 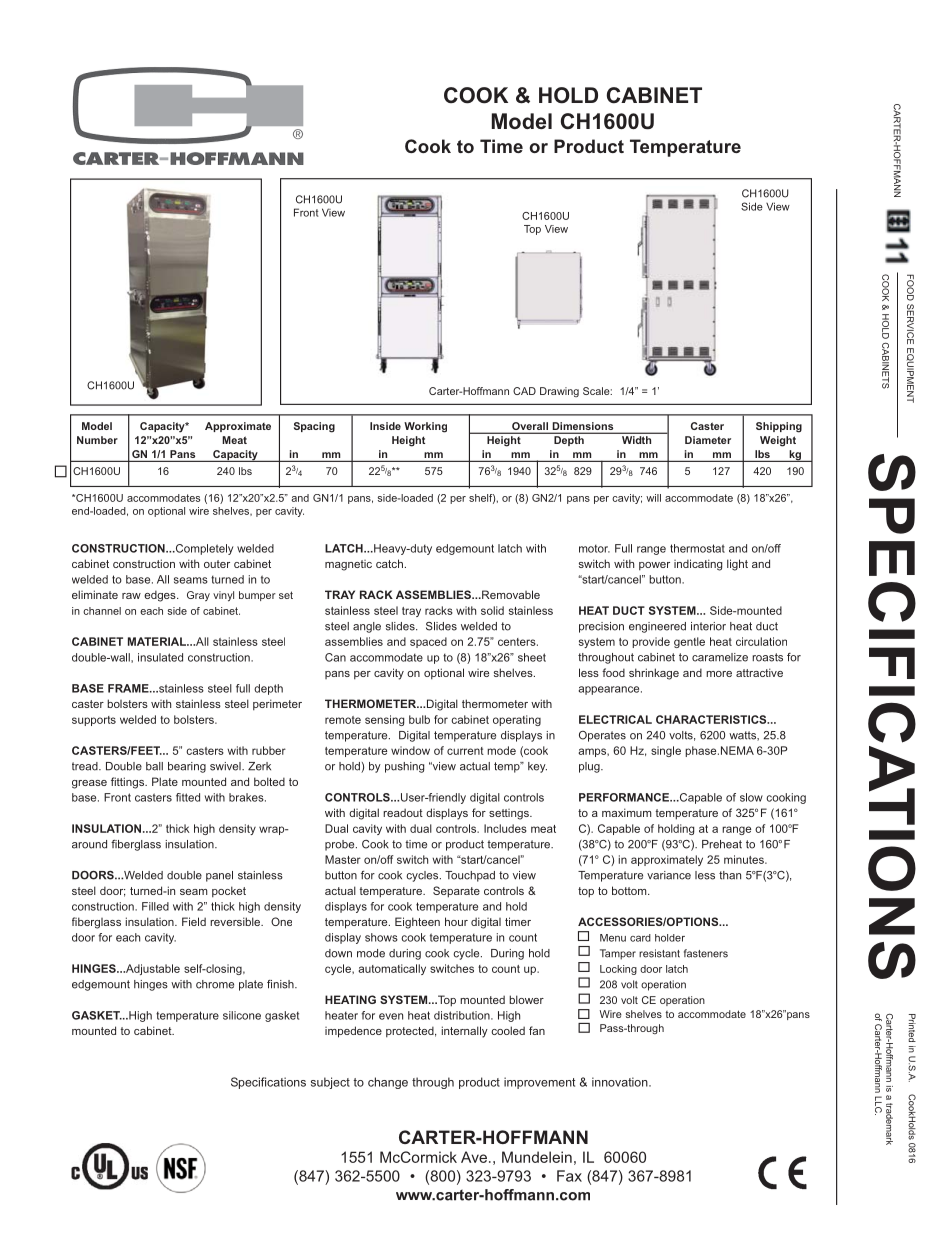 I want to click on Diameter, so click(x=708, y=440).
